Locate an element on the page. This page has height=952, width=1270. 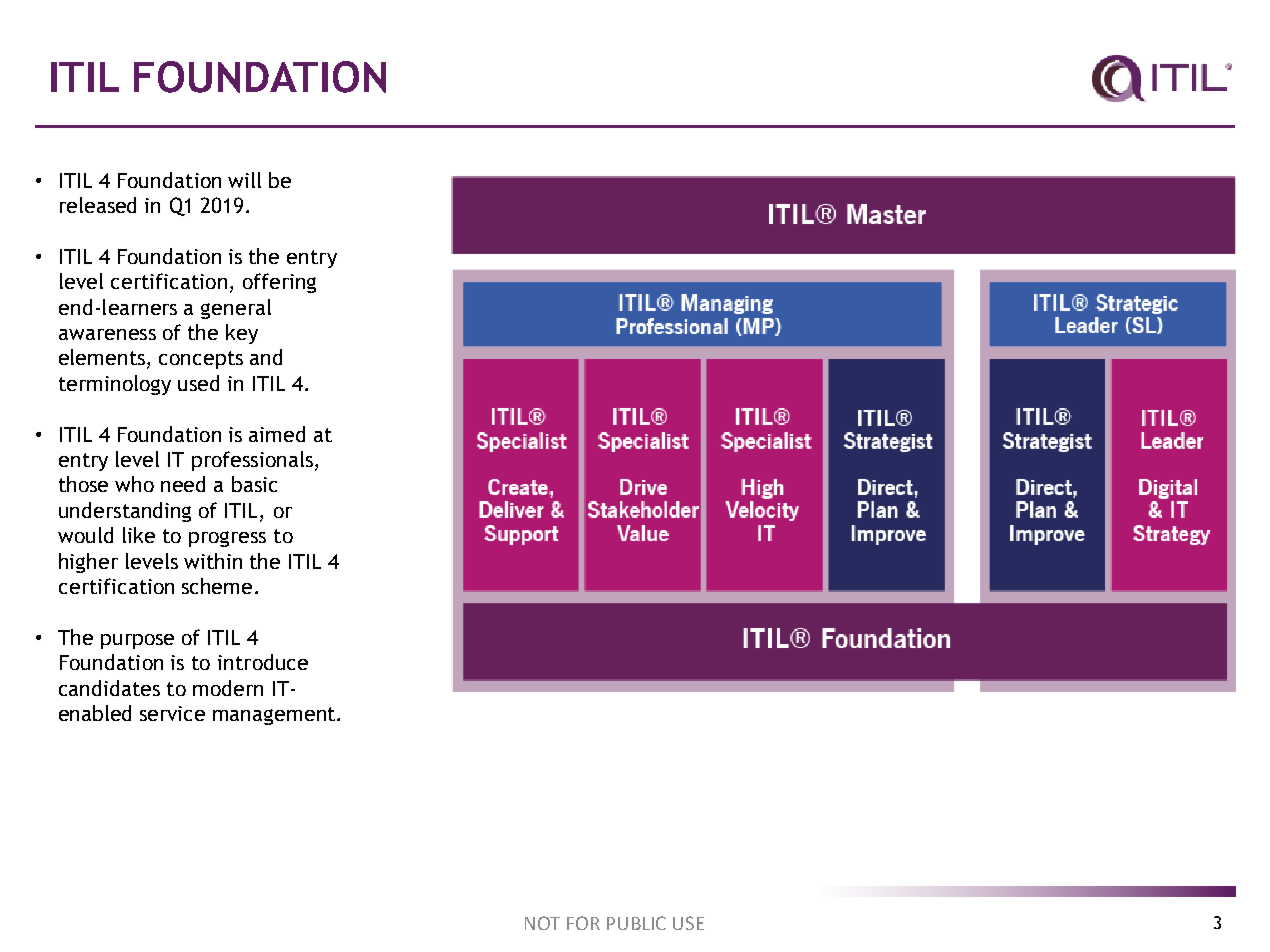
service is located at coordinates (172, 713).
